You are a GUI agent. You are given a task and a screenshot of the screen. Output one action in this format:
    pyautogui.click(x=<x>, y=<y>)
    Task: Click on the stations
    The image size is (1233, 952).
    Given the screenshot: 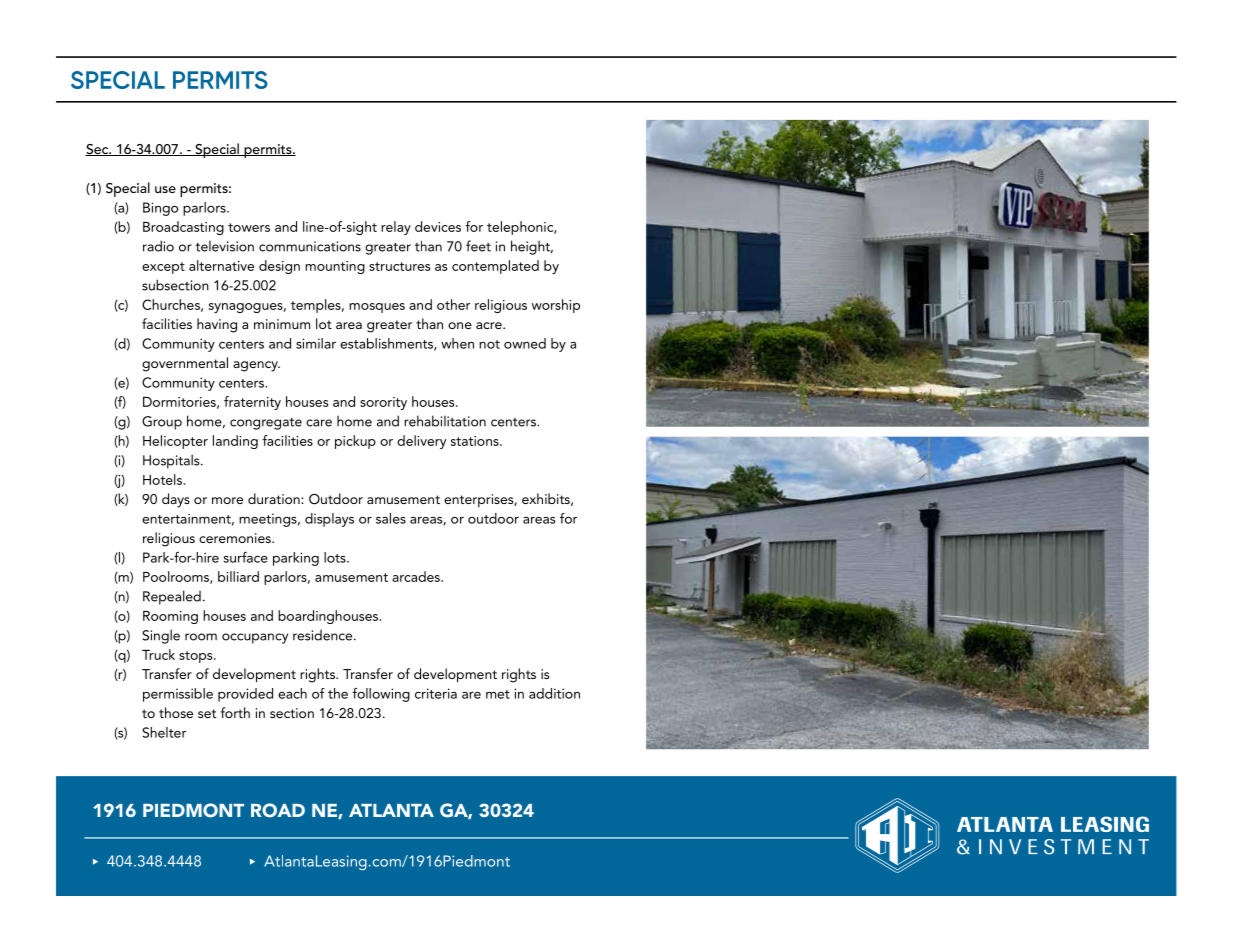 What is the action you would take?
    pyautogui.click(x=476, y=441)
